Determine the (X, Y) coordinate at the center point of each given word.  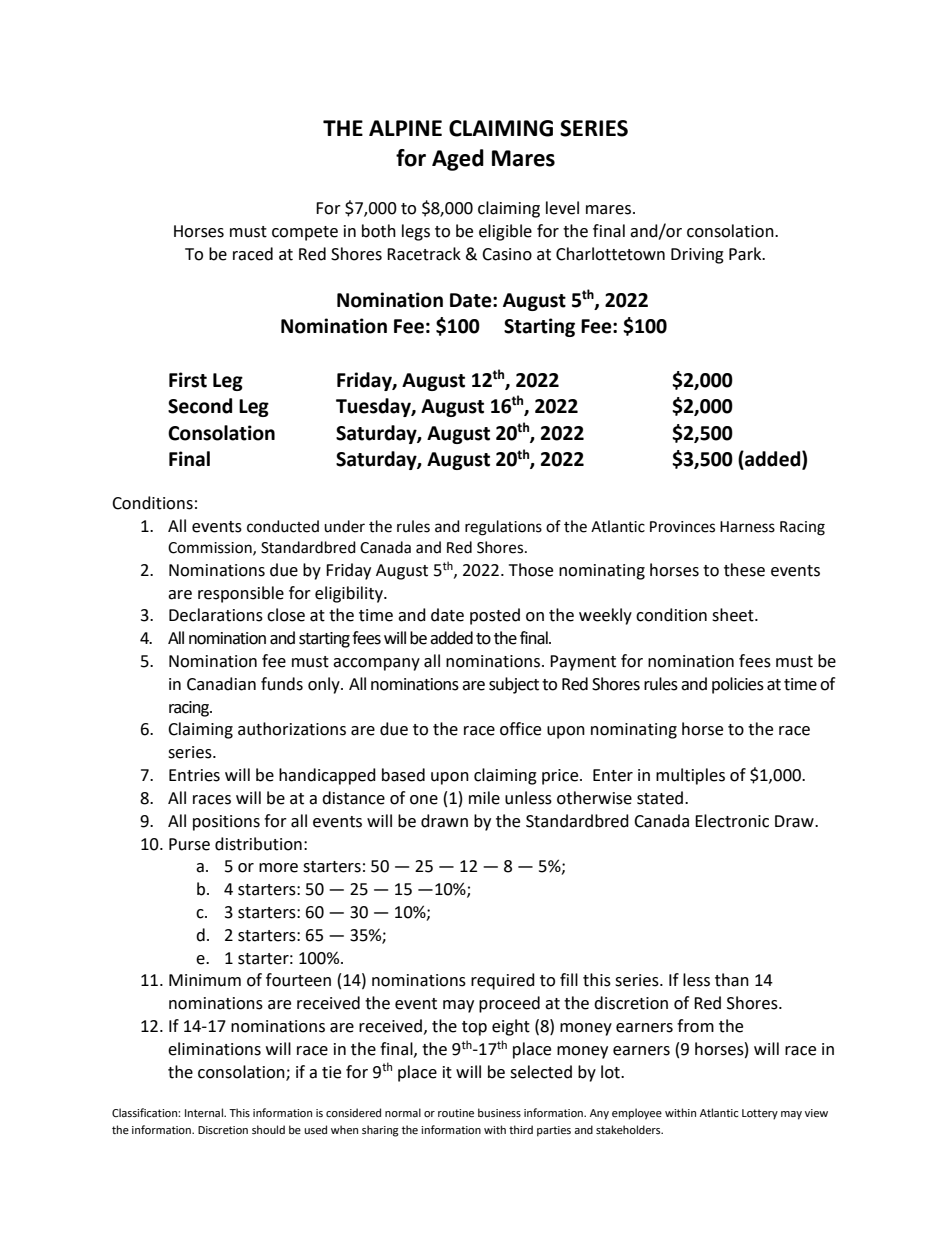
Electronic (732, 821)
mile (484, 798)
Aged (458, 160)
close (286, 615)
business (499, 1113)
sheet (734, 615)
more (278, 868)
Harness (747, 527)
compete (305, 233)
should (268, 1129)
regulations (503, 528)
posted (495, 616)
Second (200, 406)
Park (746, 254)
